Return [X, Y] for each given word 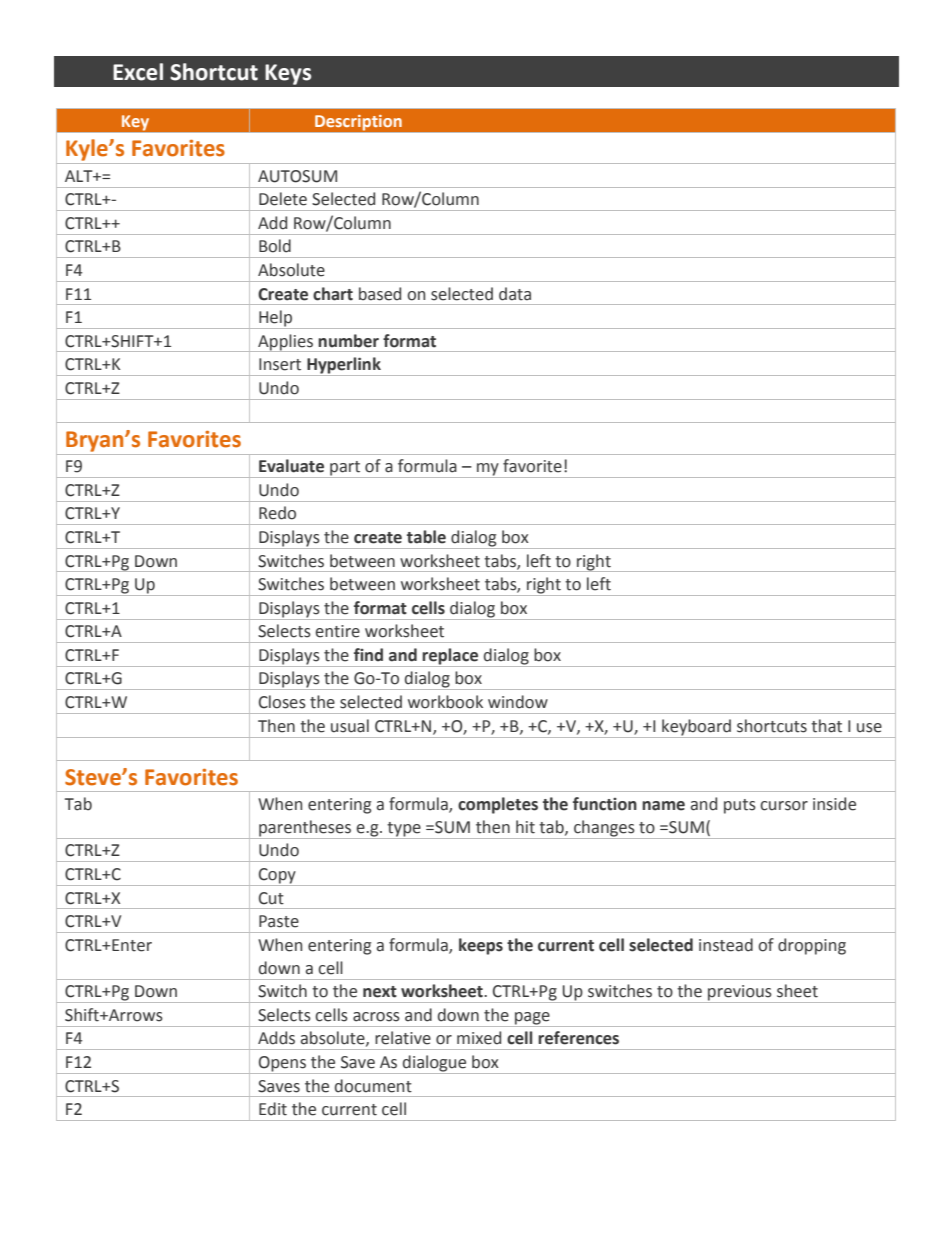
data [515, 294]
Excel [138, 72]
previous [740, 994]
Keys [288, 74]
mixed [479, 1038]
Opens [282, 1065]
